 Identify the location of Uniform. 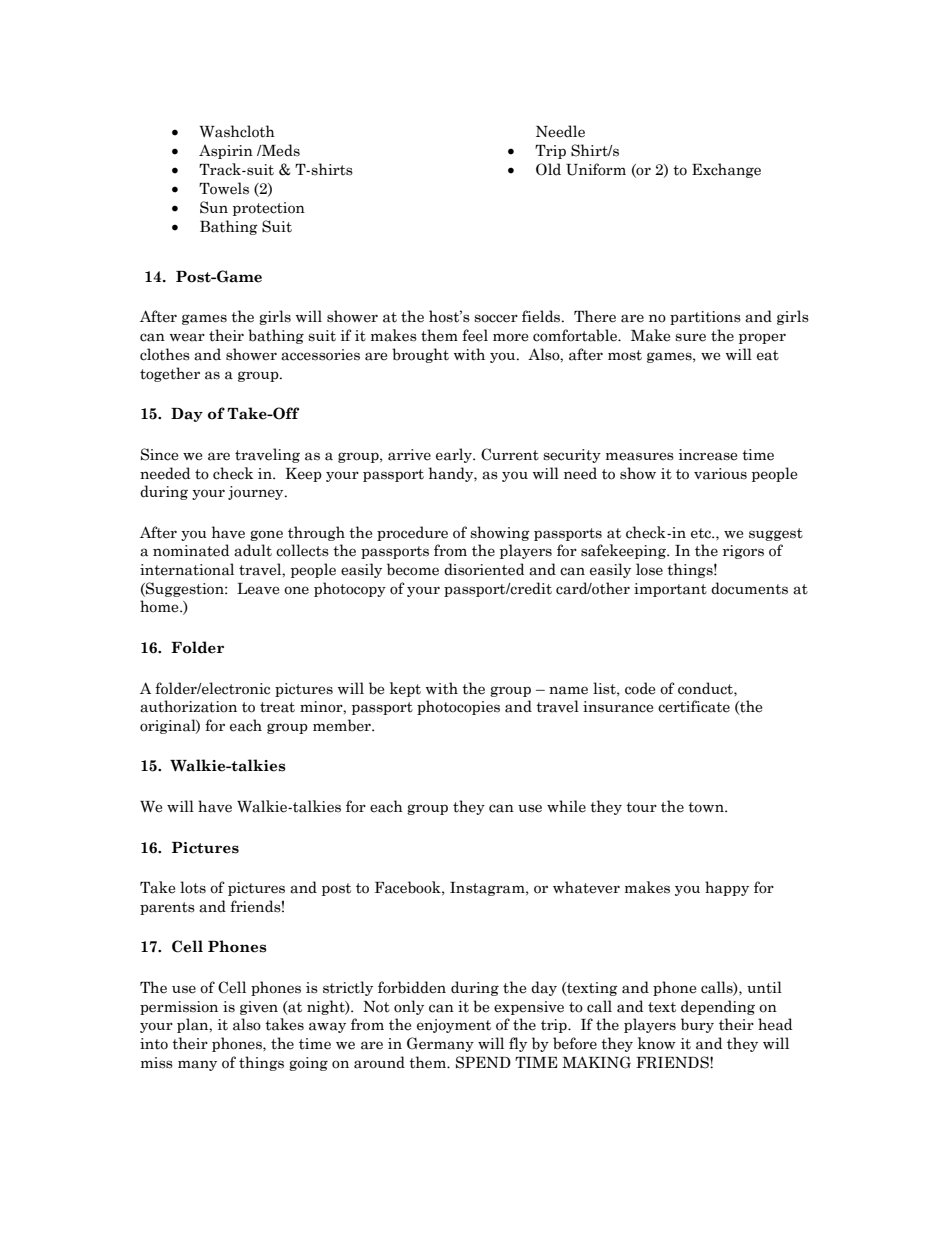
(596, 169).
